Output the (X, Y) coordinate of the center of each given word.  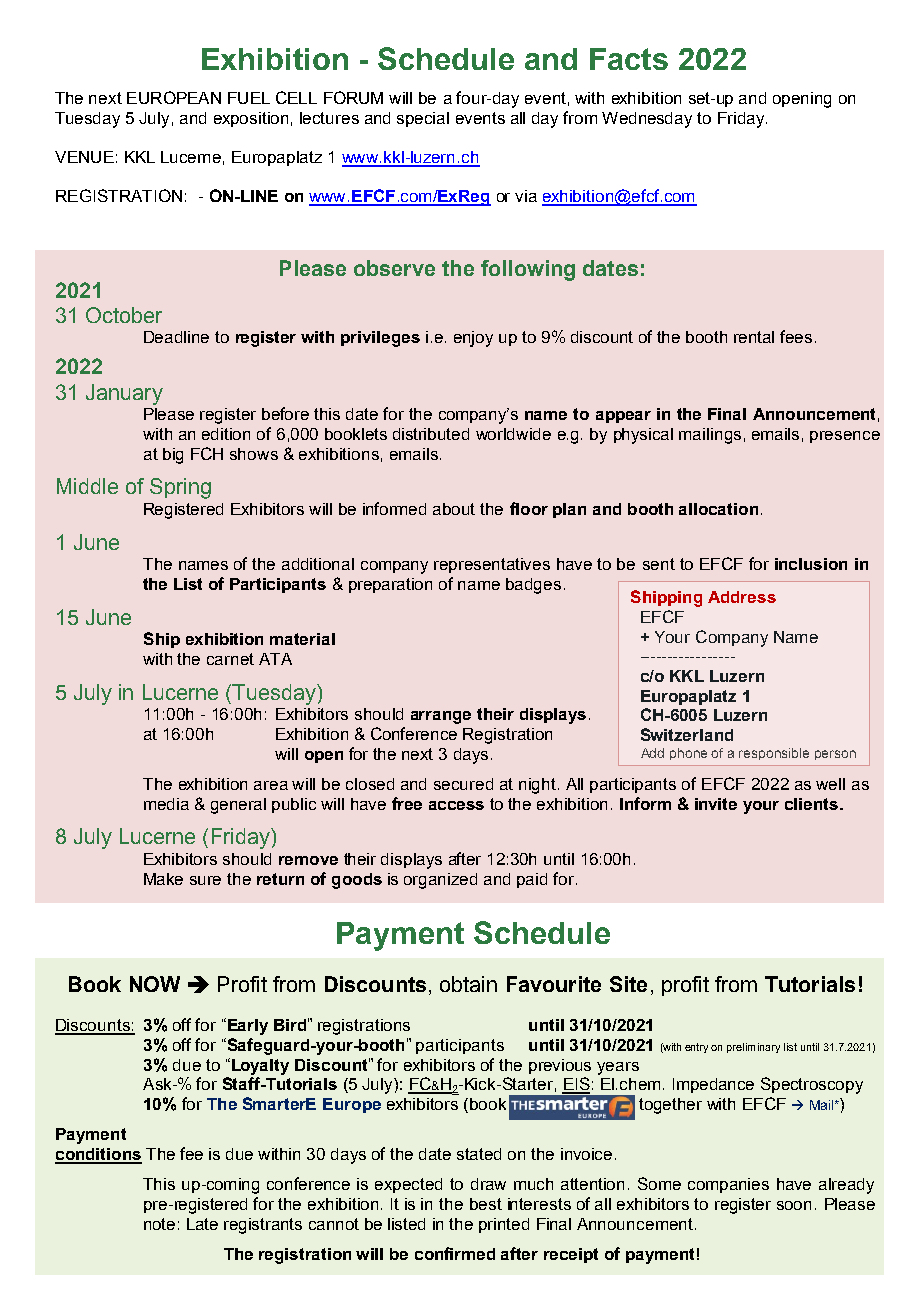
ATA (275, 659)
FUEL (249, 98)
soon (794, 1205)
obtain (468, 984)
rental (754, 337)
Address (742, 597)
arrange (441, 717)
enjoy (473, 339)
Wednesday (647, 120)
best (486, 1204)
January (124, 394)
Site (628, 984)
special (423, 119)
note (159, 1224)
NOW (155, 984)
